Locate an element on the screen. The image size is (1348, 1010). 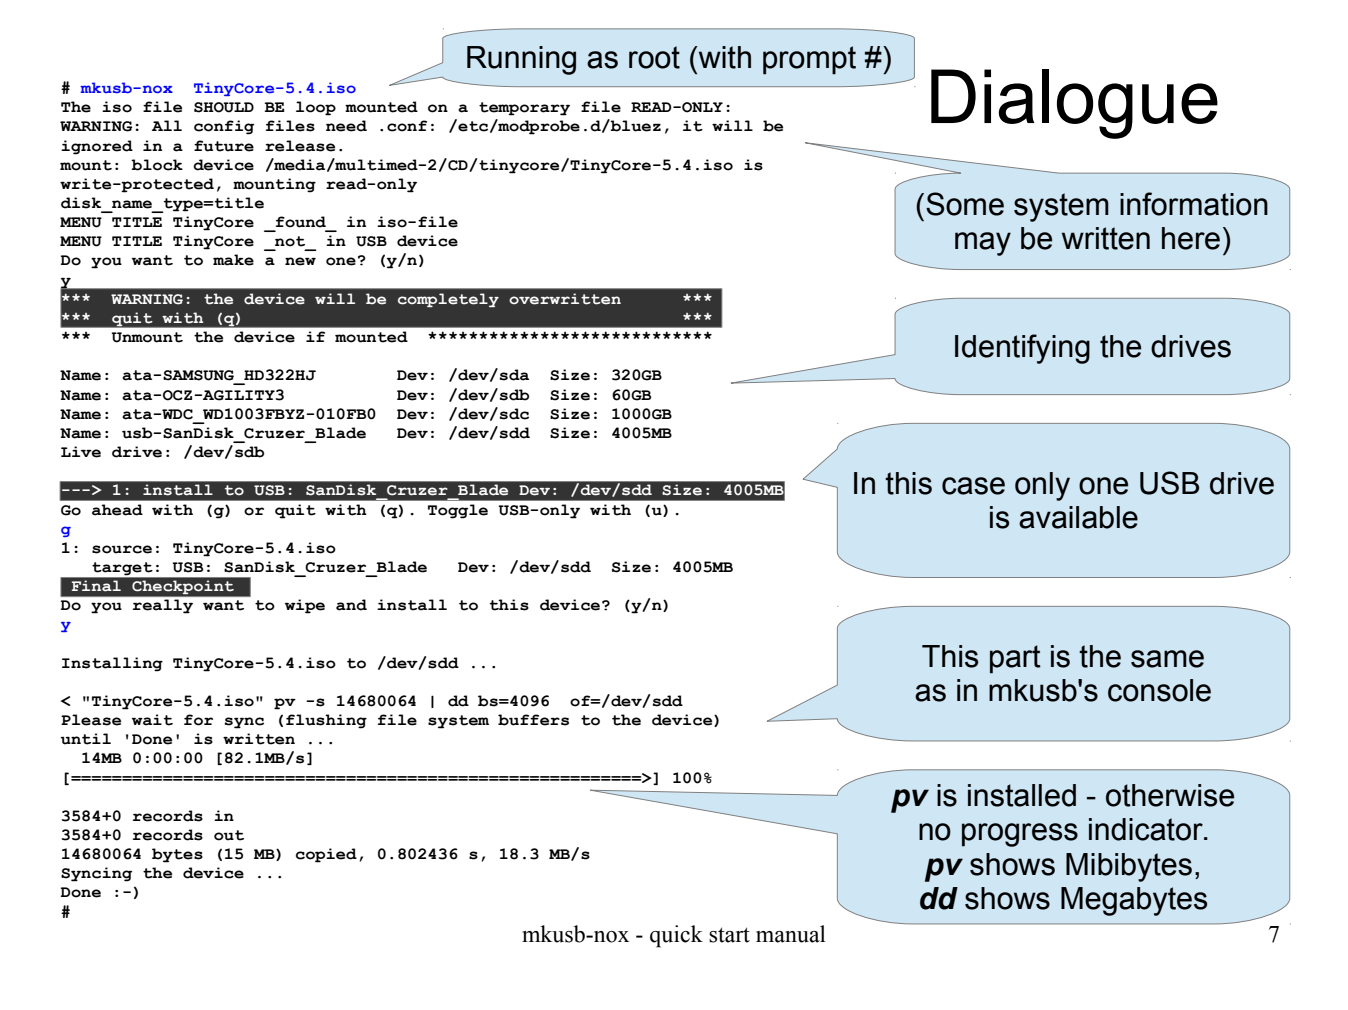
Dialogue is located at coordinates (1074, 104).
